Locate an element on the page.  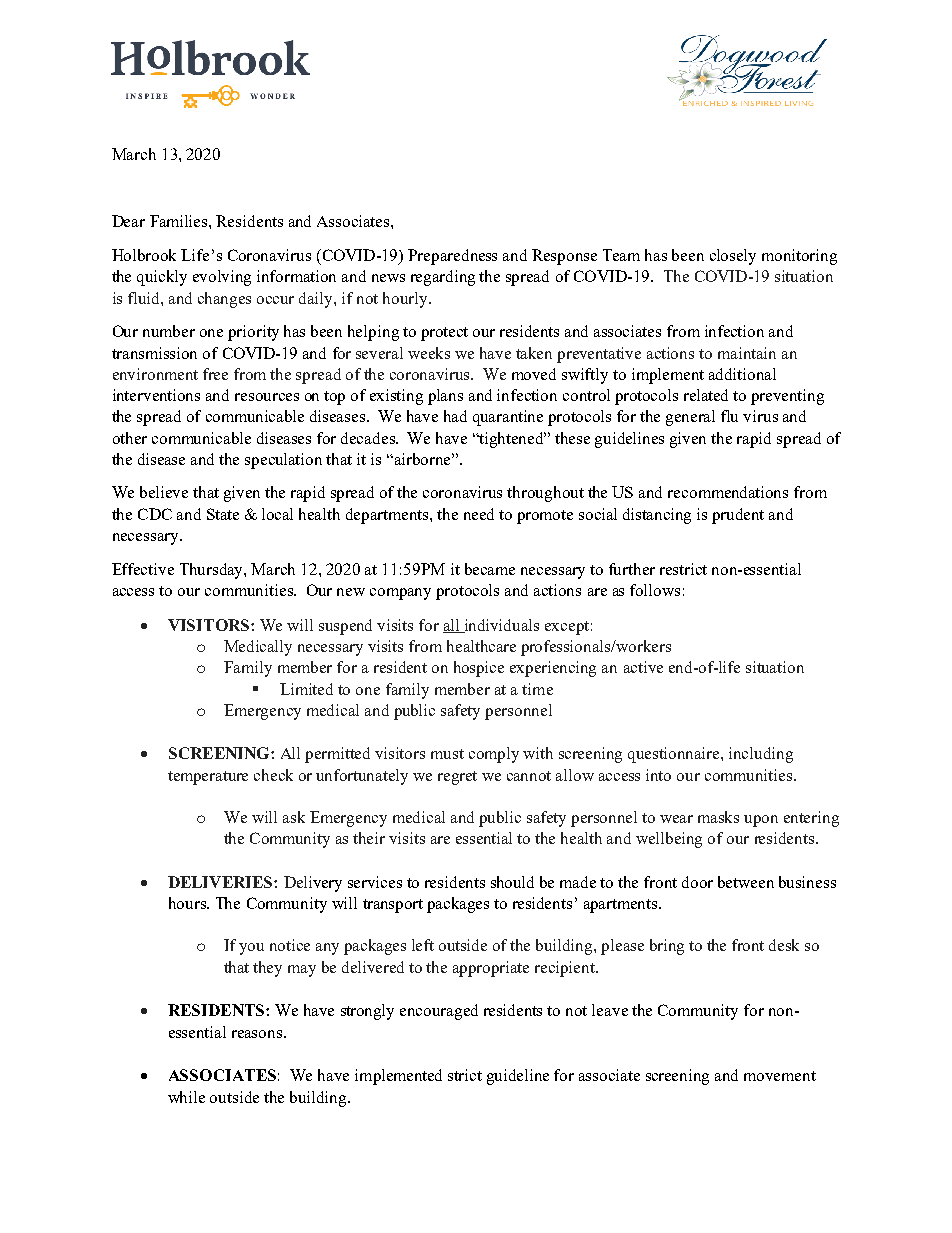
while is located at coordinates (186, 1097).
